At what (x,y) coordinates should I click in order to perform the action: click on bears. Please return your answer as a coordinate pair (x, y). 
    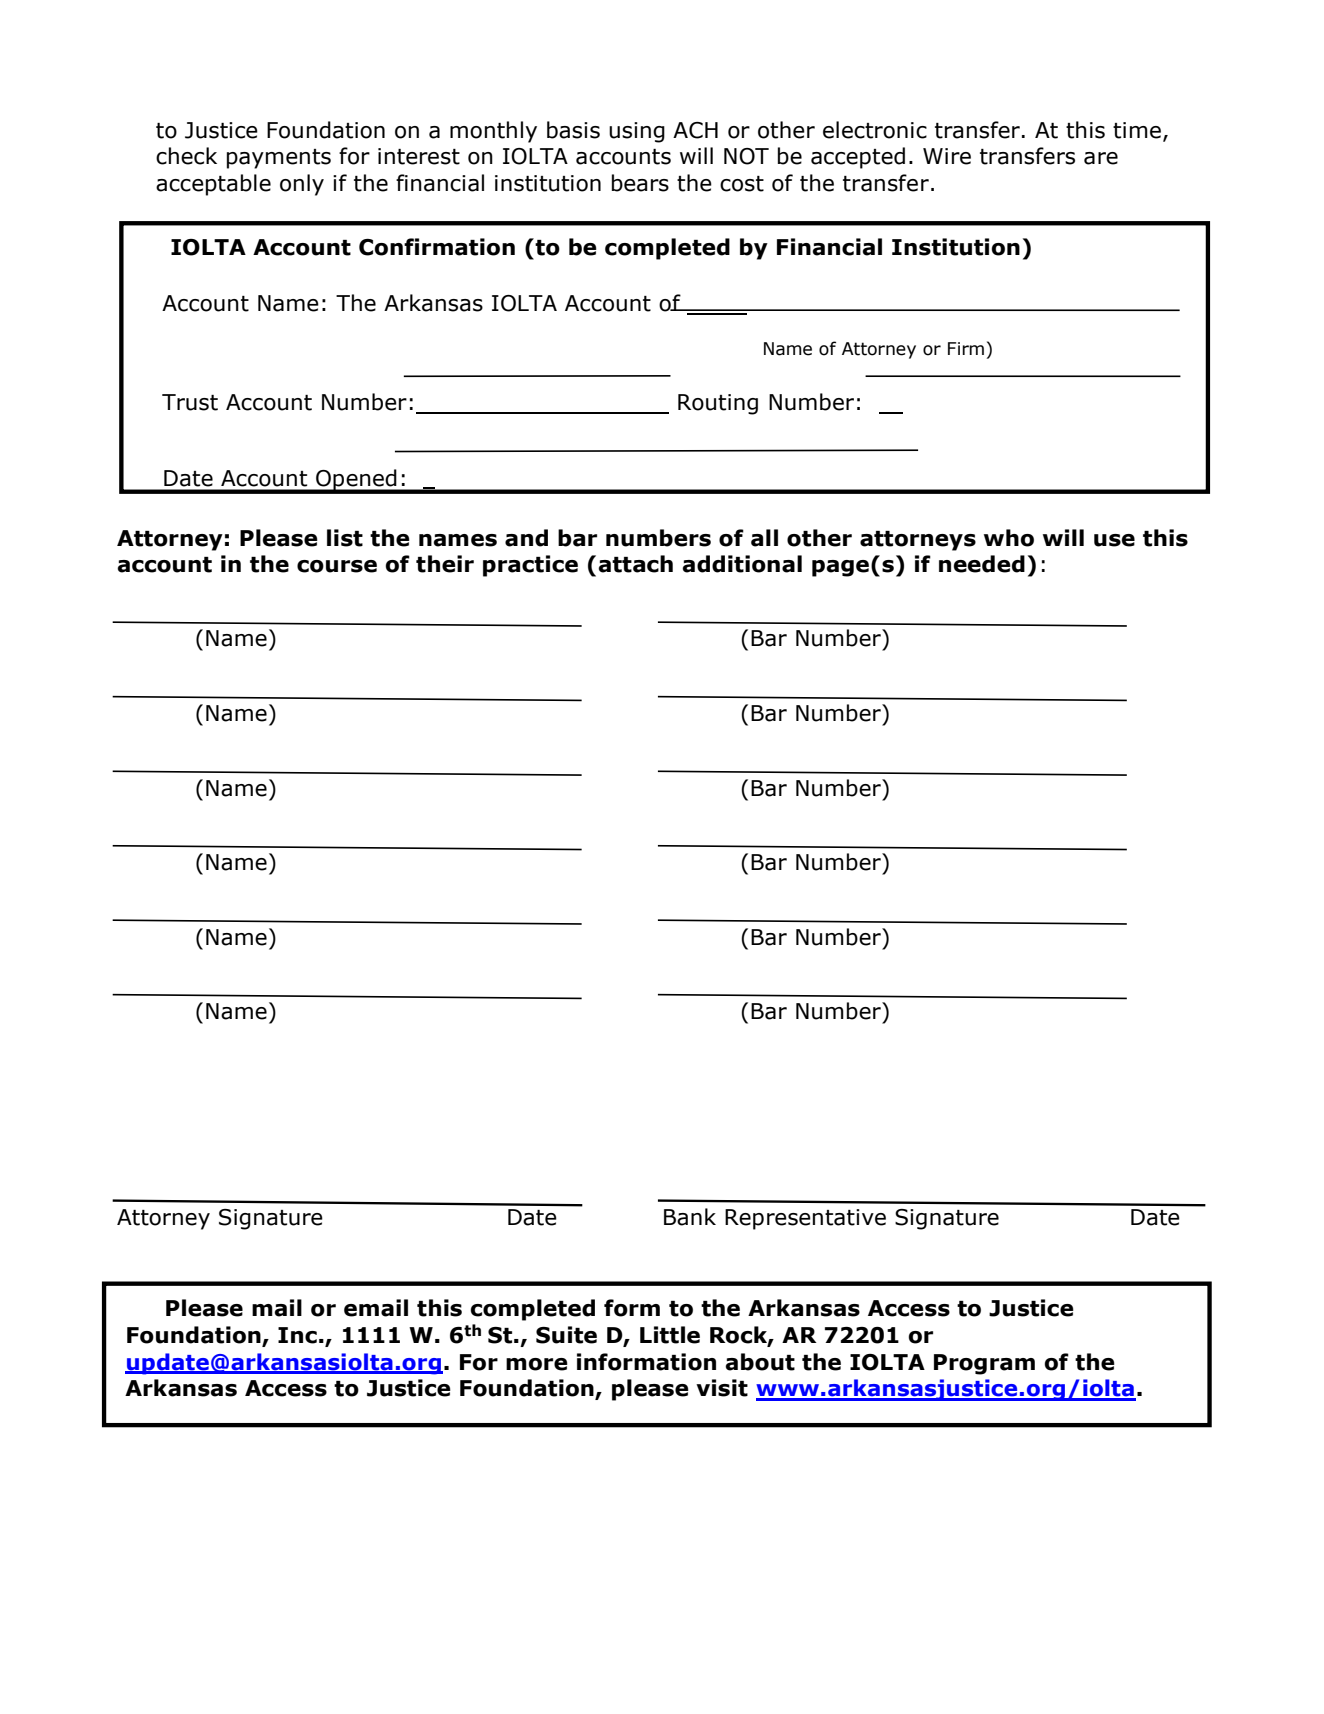
    Looking at the image, I should click on (640, 183).
